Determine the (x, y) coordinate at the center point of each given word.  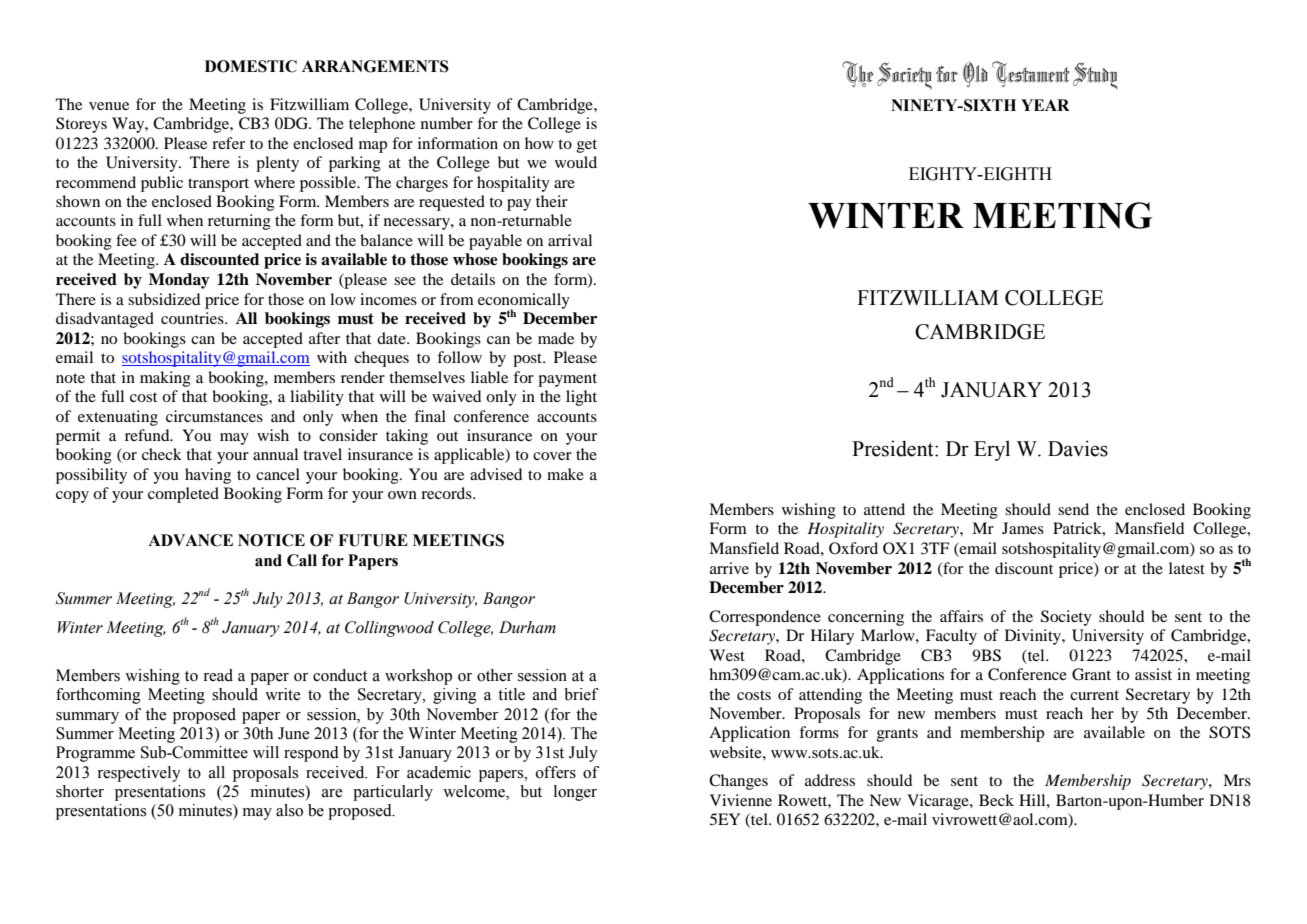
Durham (527, 627)
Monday (179, 281)
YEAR (1045, 105)
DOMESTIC (251, 66)
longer (575, 793)
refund (148, 435)
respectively (139, 774)
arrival (570, 240)
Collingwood (389, 629)
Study (1095, 76)
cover (552, 456)
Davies (1078, 448)
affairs (961, 616)
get (587, 146)
